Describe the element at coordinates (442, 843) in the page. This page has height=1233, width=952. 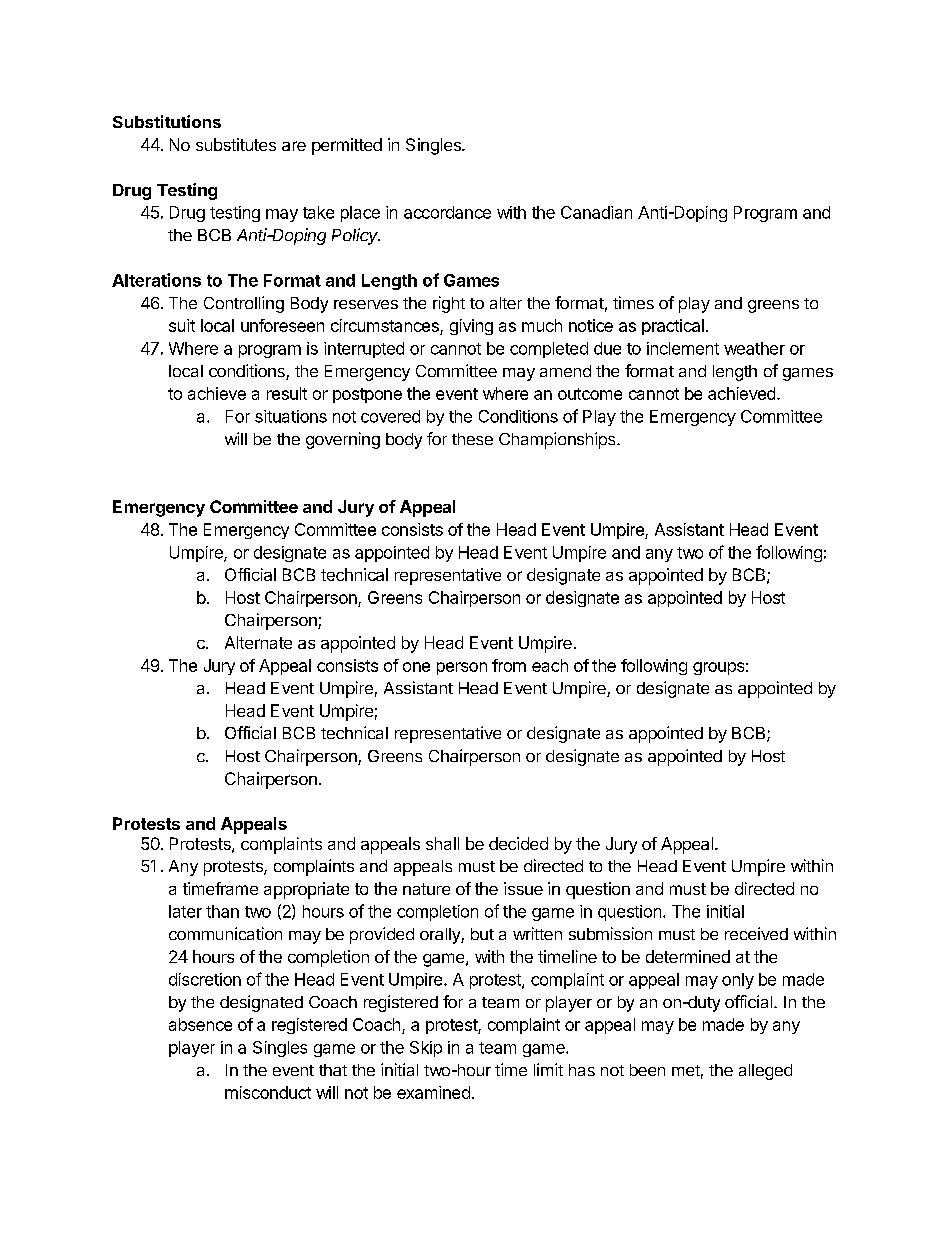
I see `shall` at that location.
